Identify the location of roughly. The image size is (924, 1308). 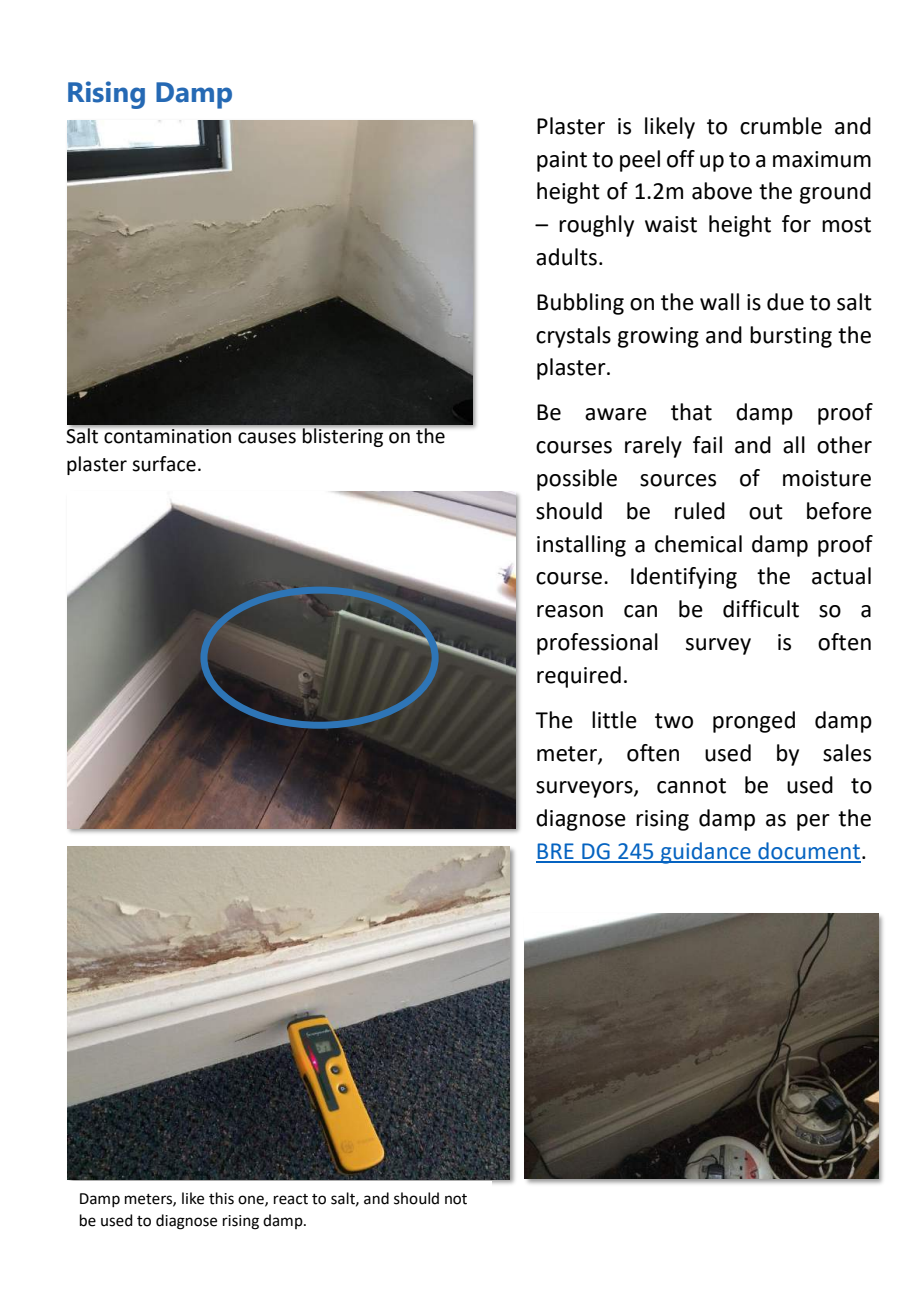
(596, 226).
